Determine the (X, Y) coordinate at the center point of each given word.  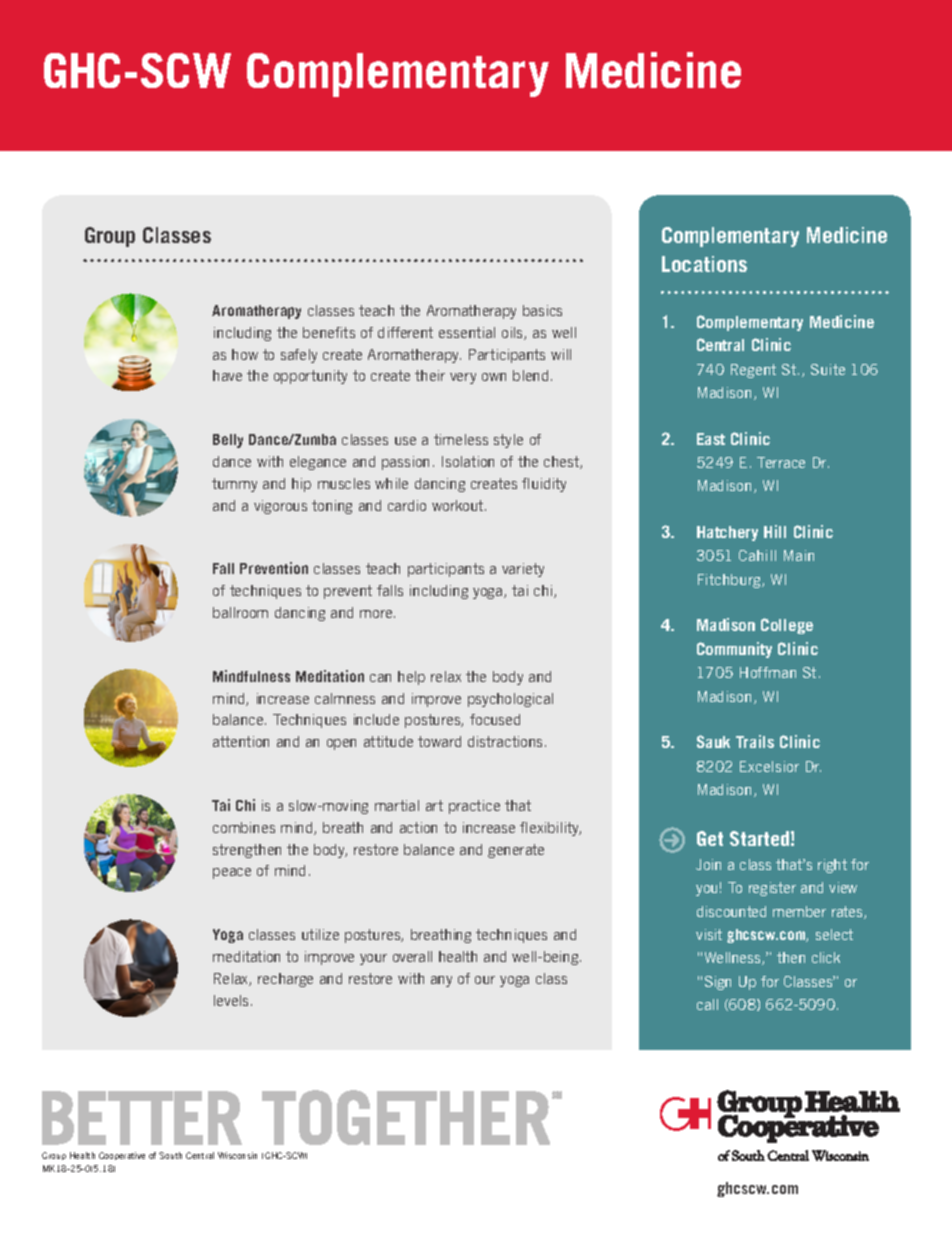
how (245, 354)
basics (542, 310)
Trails (755, 741)
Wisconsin (237, 1155)
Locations (704, 264)
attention (241, 741)
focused (495, 719)
